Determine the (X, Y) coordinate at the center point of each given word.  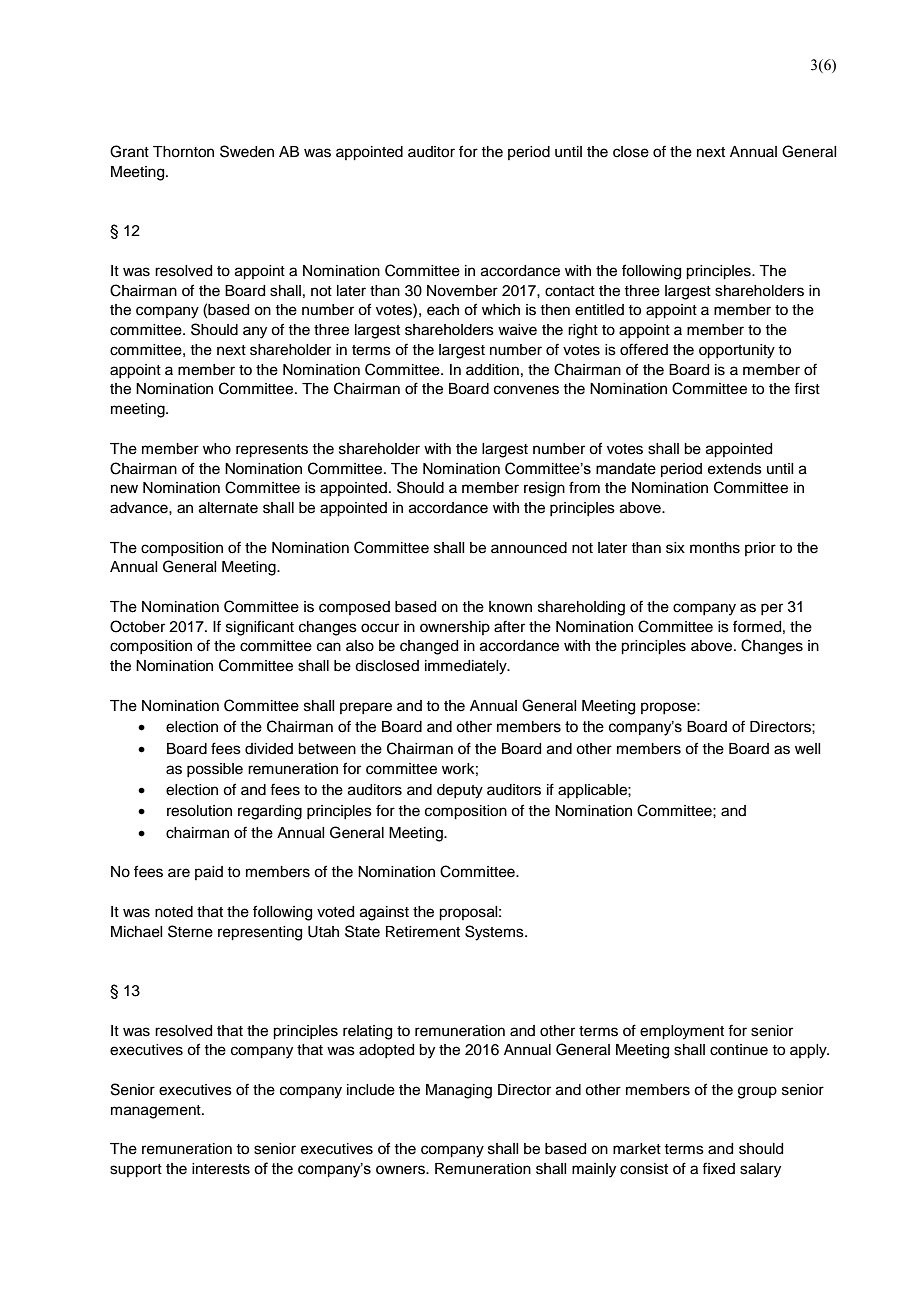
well (807, 749)
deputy (460, 791)
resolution (199, 811)
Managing (459, 1091)
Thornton (183, 152)
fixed (718, 1168)
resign (544, 489)
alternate (228, 508)
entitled (599, 310)
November (462, 291)
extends (735, 469)
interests (221, 1169)
